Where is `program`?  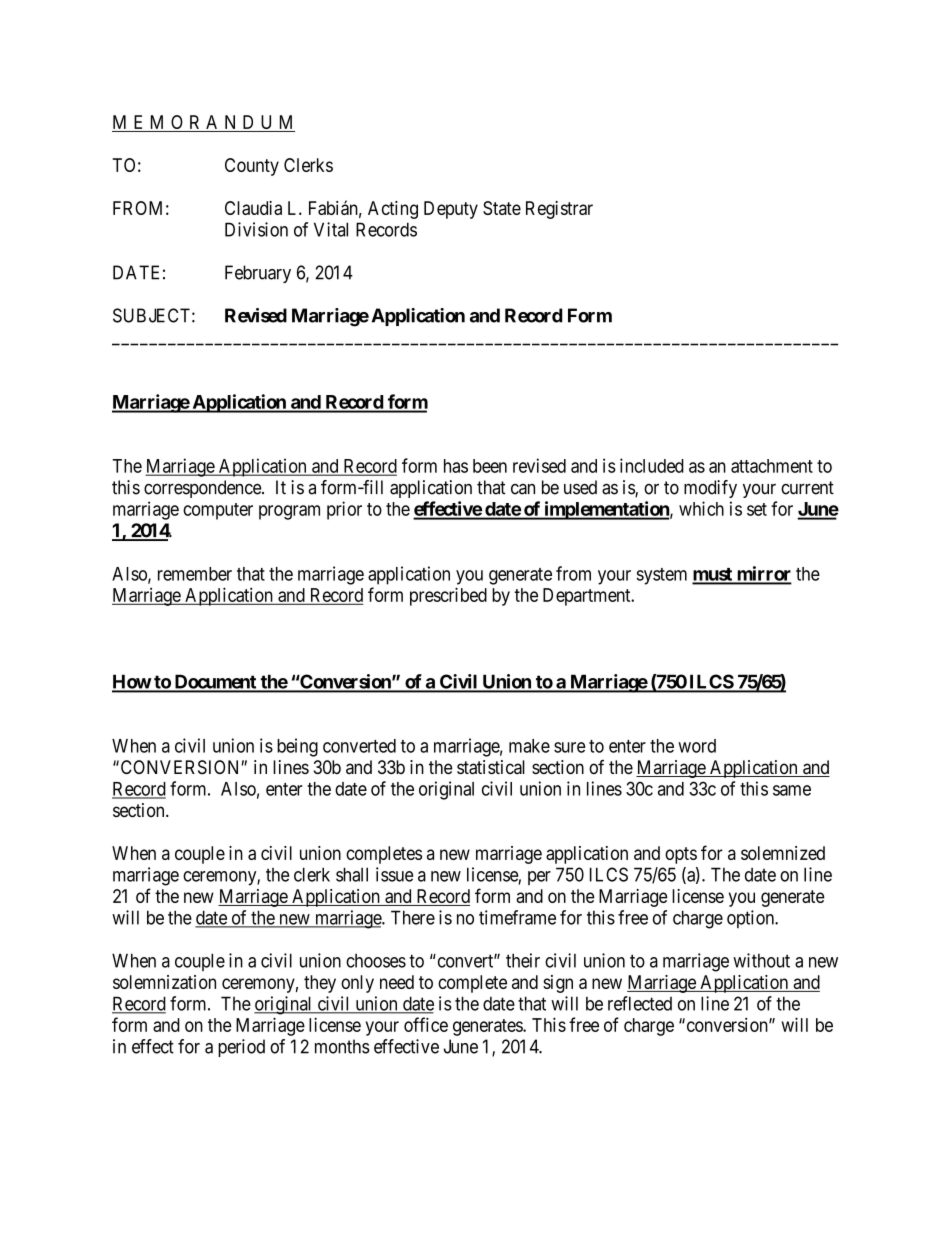
program is located at coordinates (289, 512).
